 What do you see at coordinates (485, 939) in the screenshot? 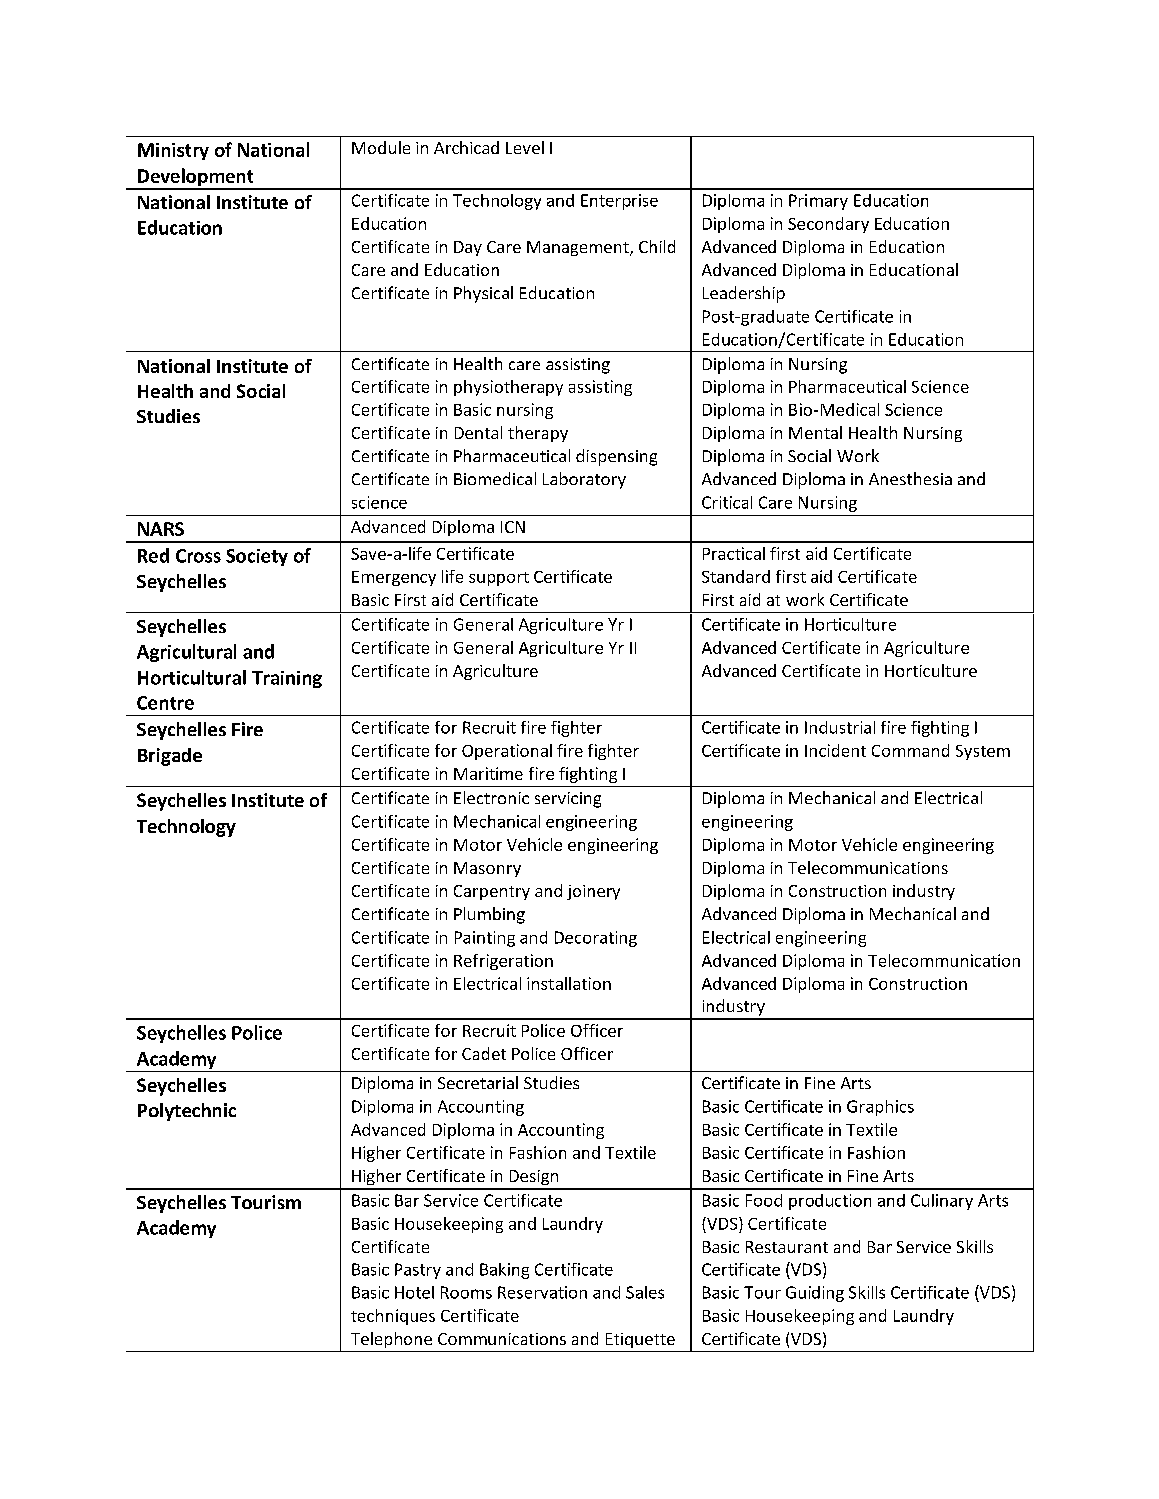
I see `Painting` at bounding box center [485, 939].
